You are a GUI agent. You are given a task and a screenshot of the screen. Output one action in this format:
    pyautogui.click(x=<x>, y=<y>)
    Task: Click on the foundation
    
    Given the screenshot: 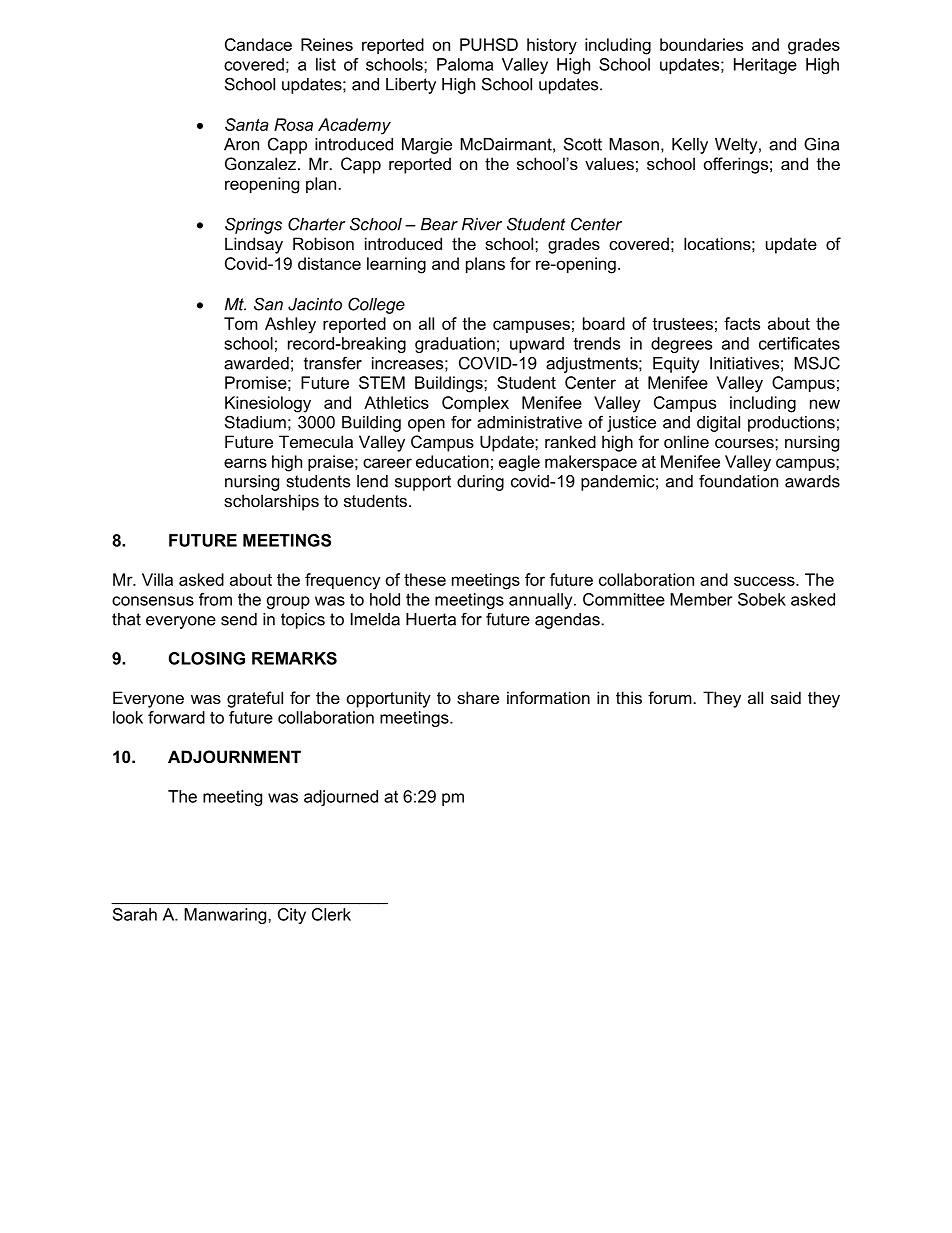 What is the action you would take?
    pyautogui.click(x=738, y=481)
